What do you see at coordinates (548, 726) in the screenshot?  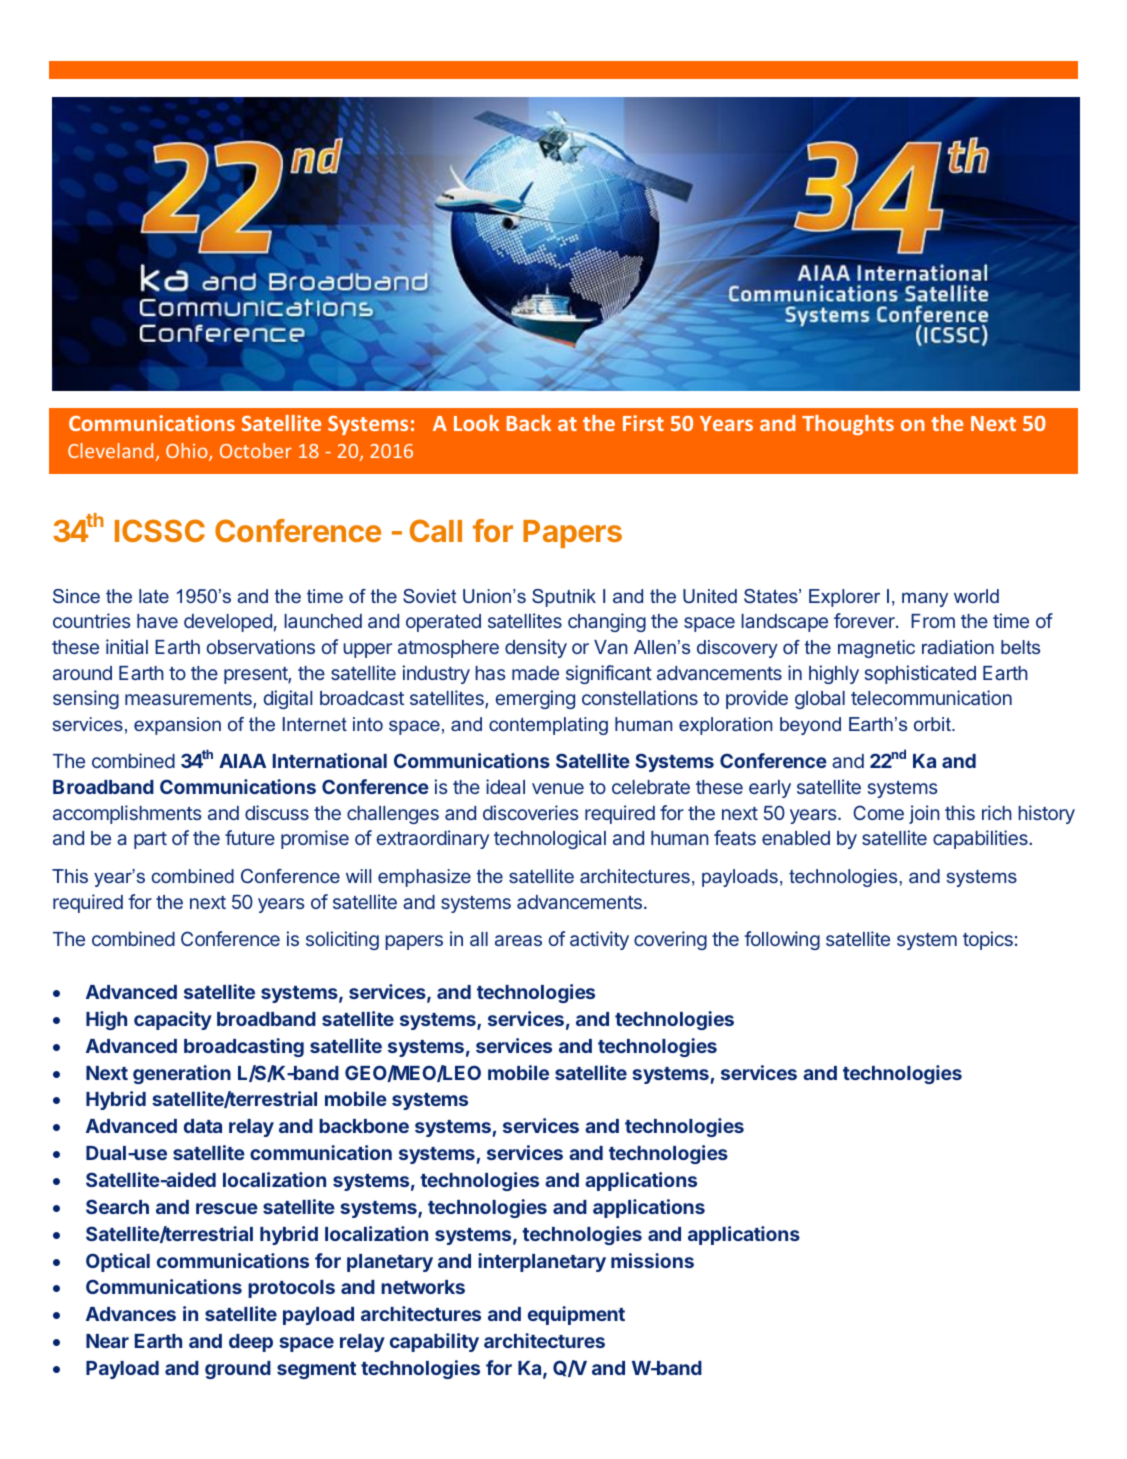 I see `contemplating` at bounding box center [548, 726].
